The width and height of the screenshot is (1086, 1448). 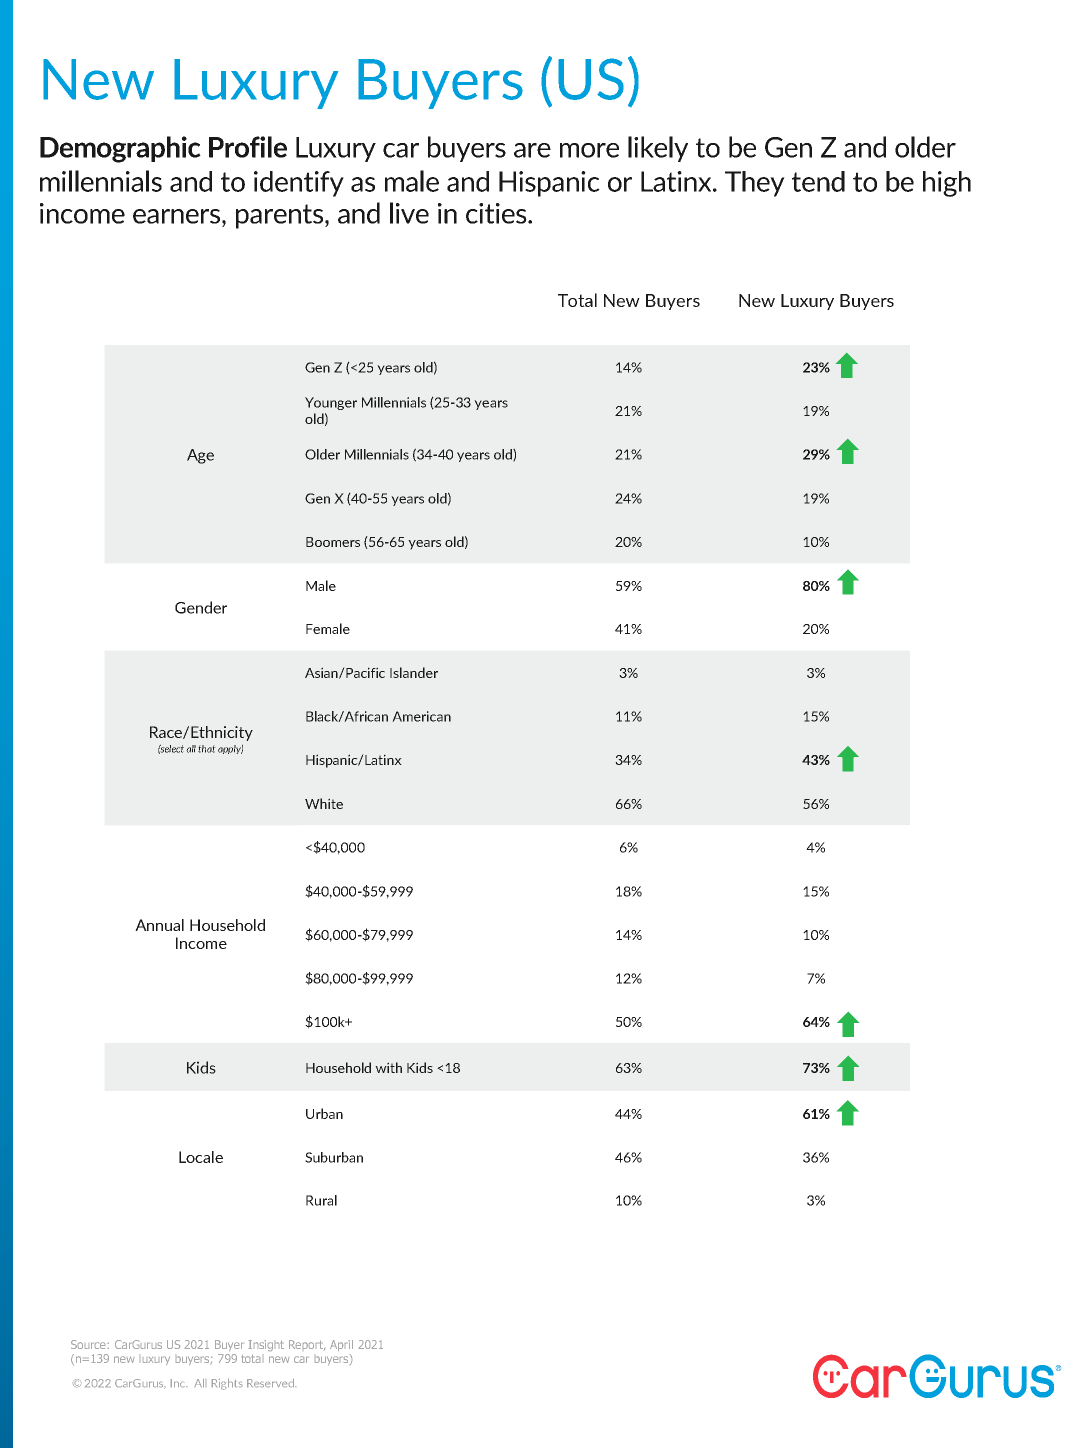 What do you see at coordinates (201, 607) in the screenshot?
I see `Gender` at bounding box center [201, 607].
